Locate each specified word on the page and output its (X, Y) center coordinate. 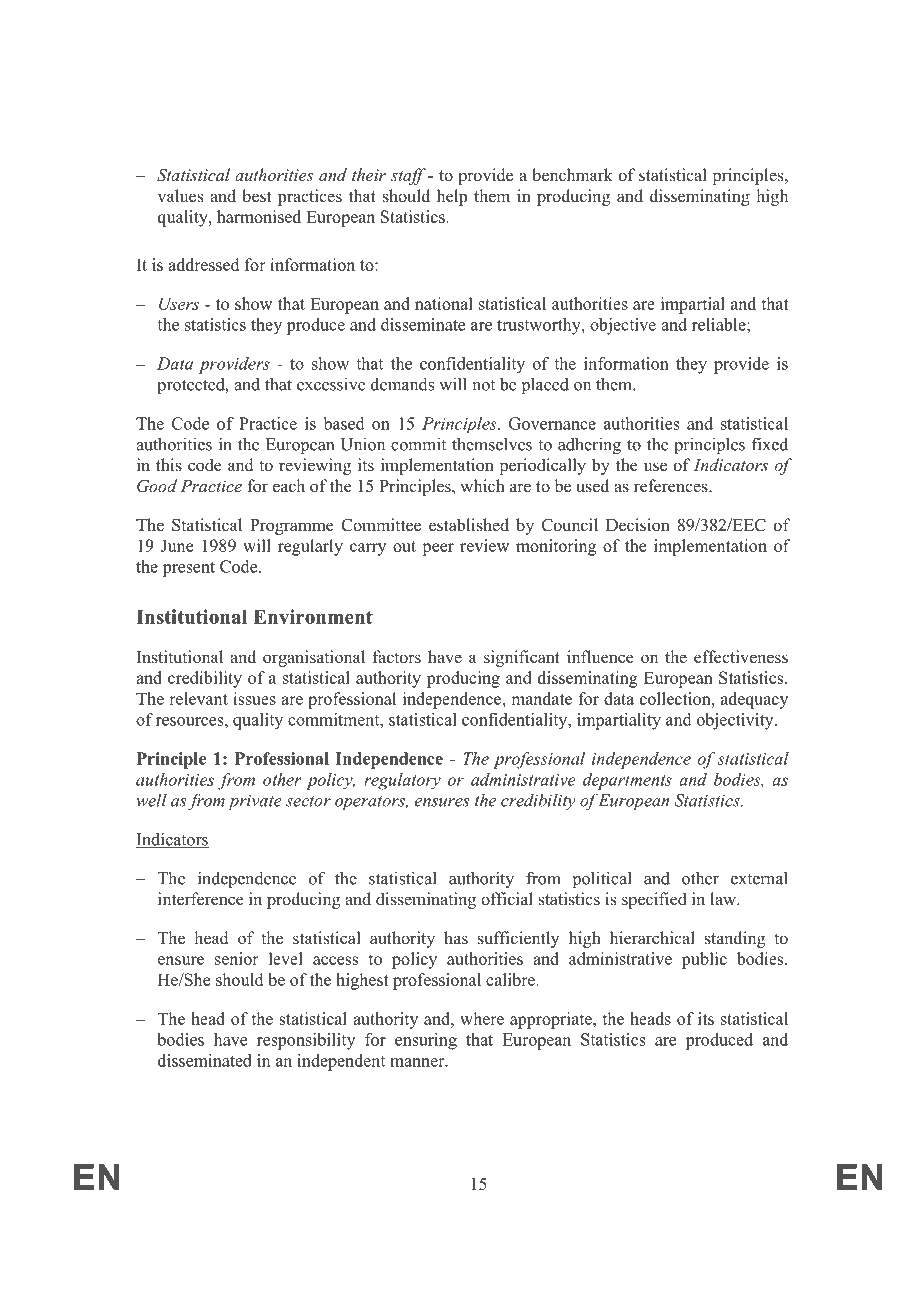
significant (522, 658)
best (257, 196)
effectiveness (741, 657)
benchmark (572, 175)
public (704, 960)
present (189, 569)
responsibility (306, 1041)
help (452, 197)
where (482, 1018)
